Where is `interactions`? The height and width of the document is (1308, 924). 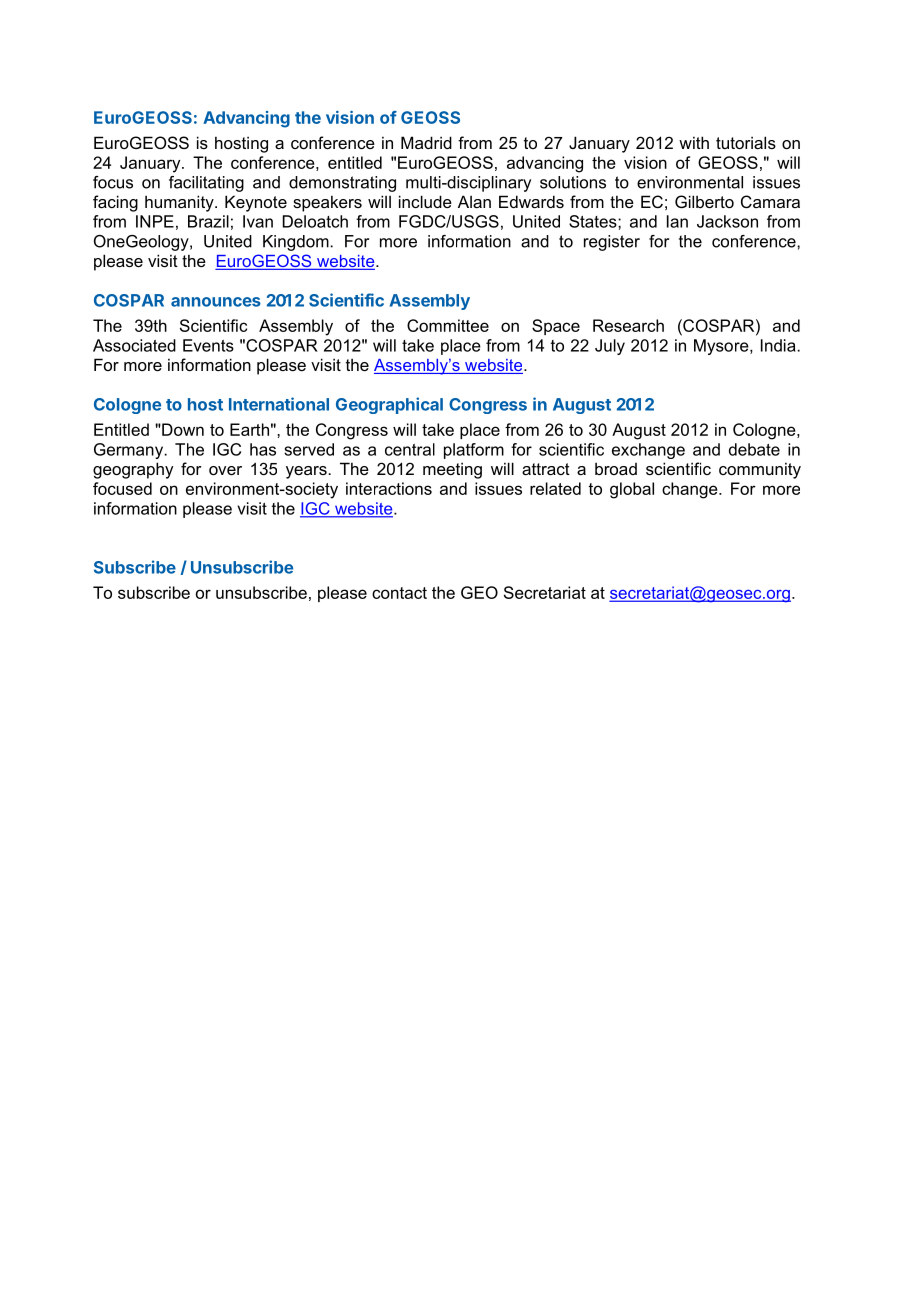
interactions is located at coordinates (389, 488).
